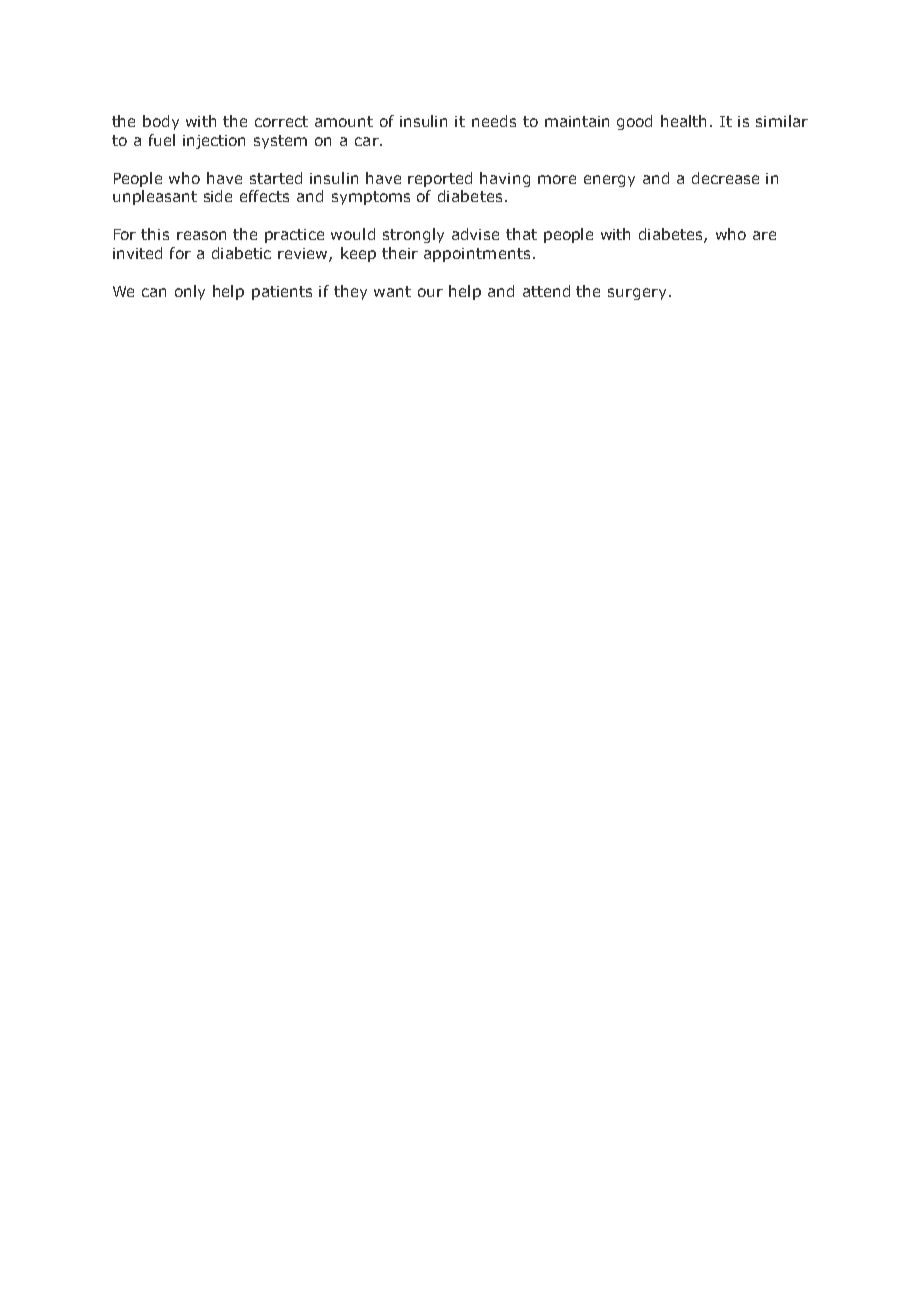 The width and height of the image is (924, 1307). Describe the element at coordinates (371, 198) in the image. I see `symptoms` at that location.
